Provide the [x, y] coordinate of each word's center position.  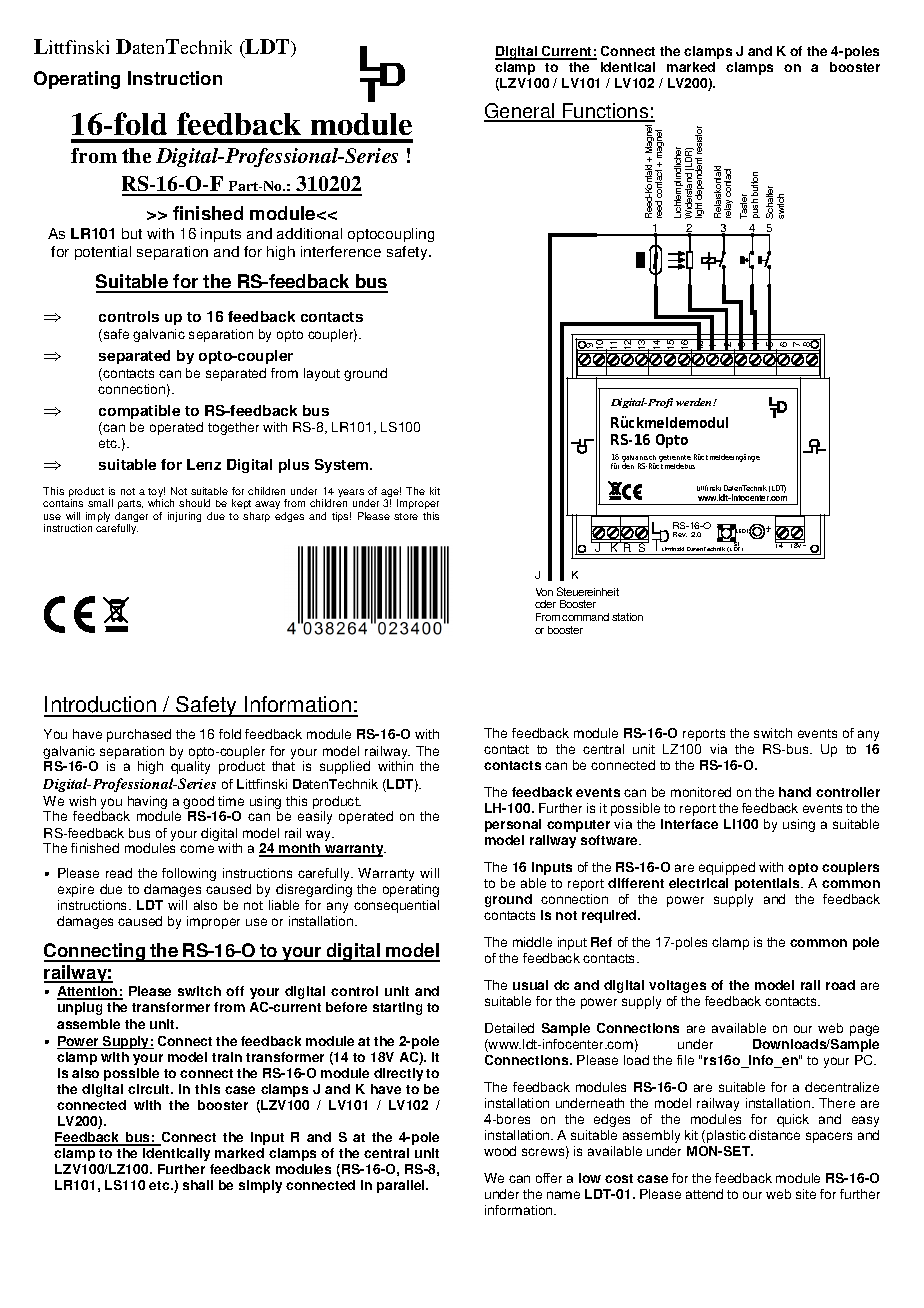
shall [198, 1185]
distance [774, 1135]
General [520, 112]
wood [500, 1151]
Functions [606, 112]
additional [309, 233]
